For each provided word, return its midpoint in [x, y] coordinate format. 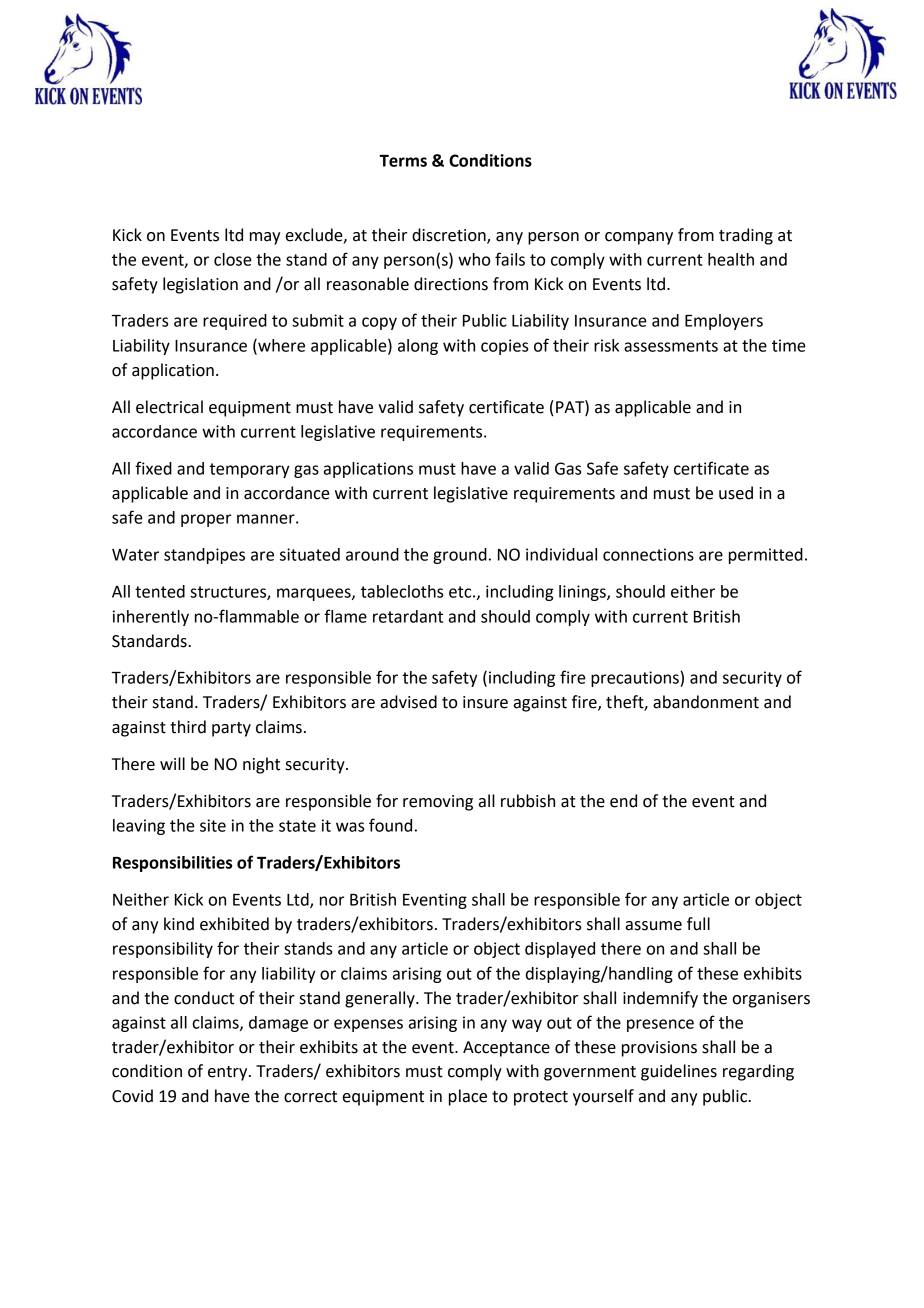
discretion [450, 235]
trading [746, 236]
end [623, 801]
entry [229, 1073]
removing [438, 803]
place [468, 1097]
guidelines [679, 1072]
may [265, 238]
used [736, 493]
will [172, 763]
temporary [249, 470]
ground [460, 556]
